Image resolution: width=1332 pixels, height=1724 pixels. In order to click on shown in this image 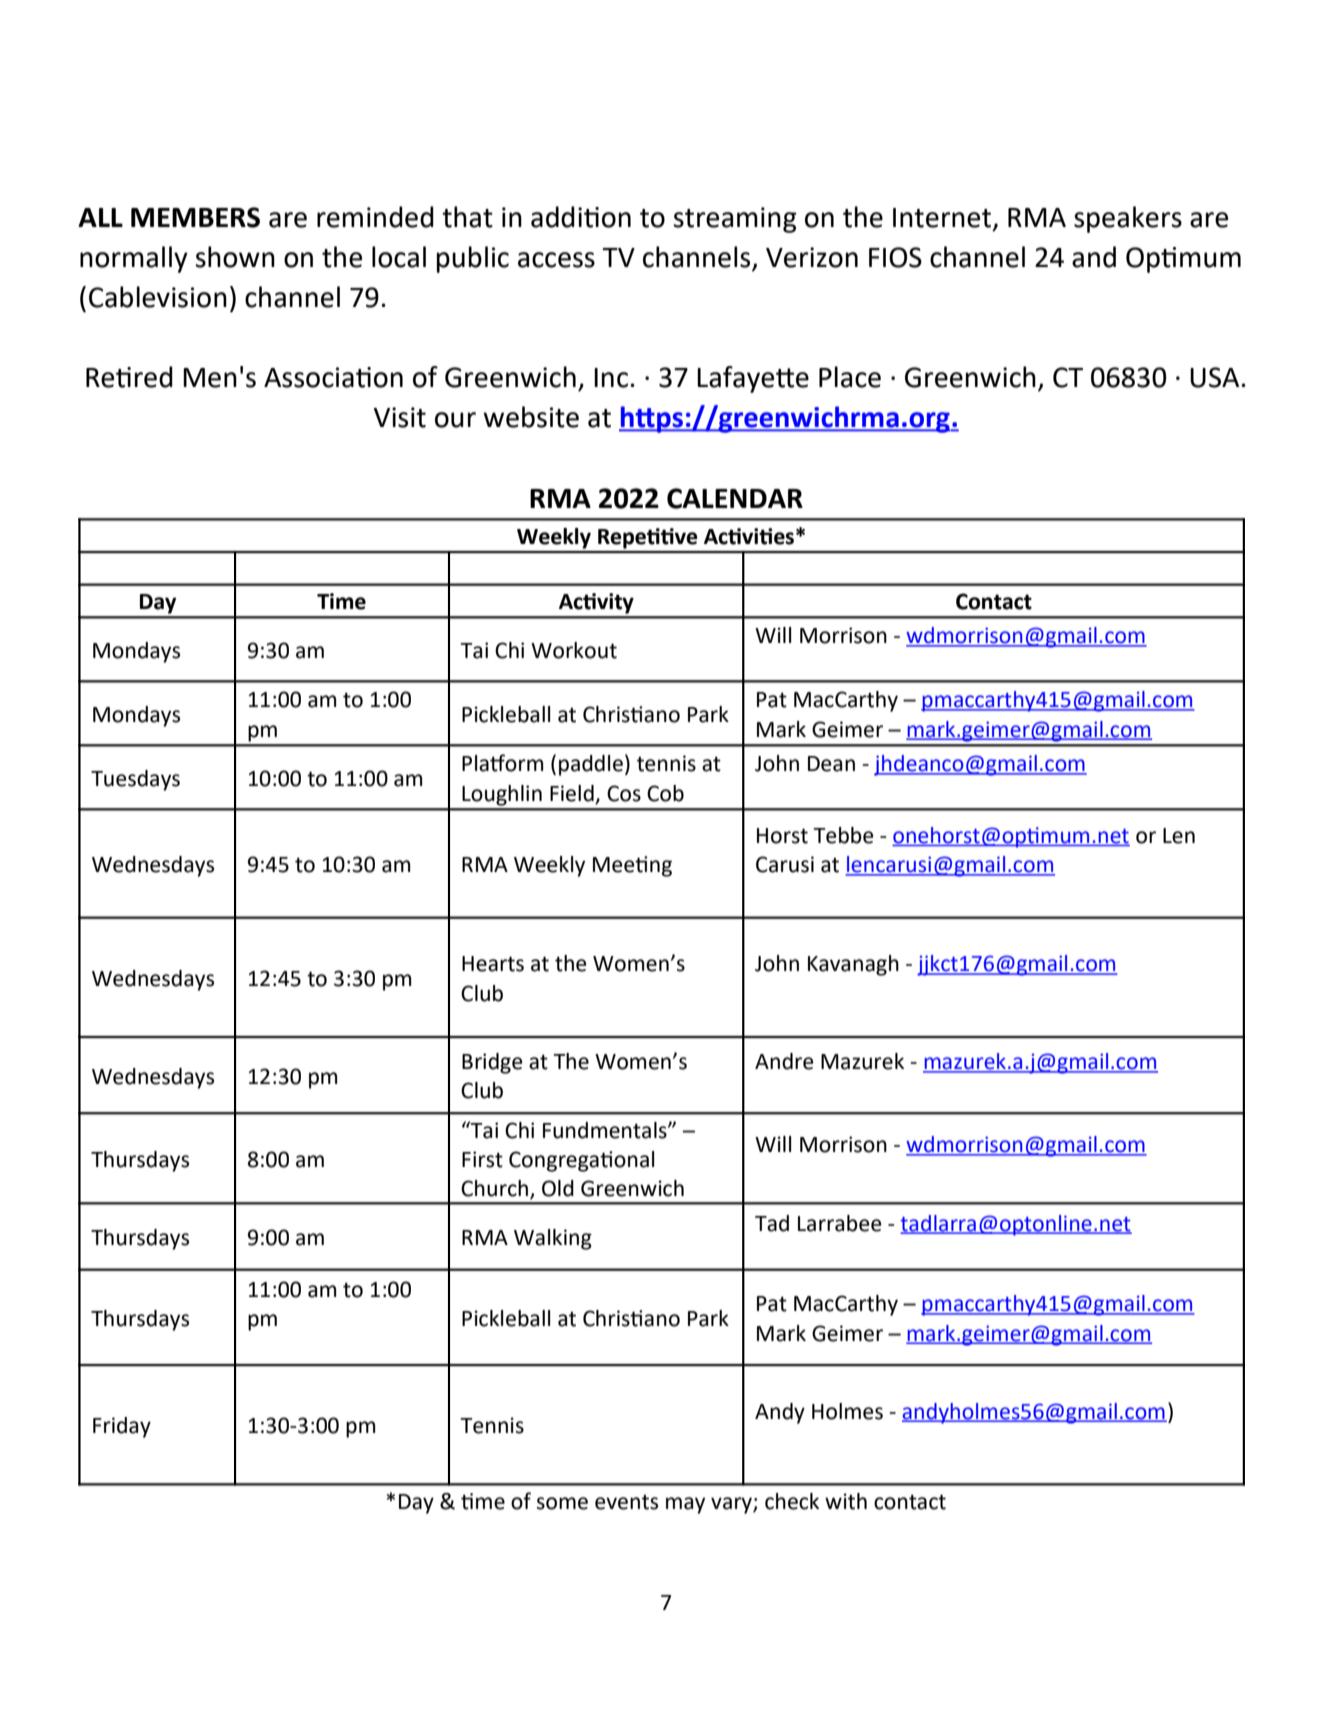, I will do `click(235, 257)`.
